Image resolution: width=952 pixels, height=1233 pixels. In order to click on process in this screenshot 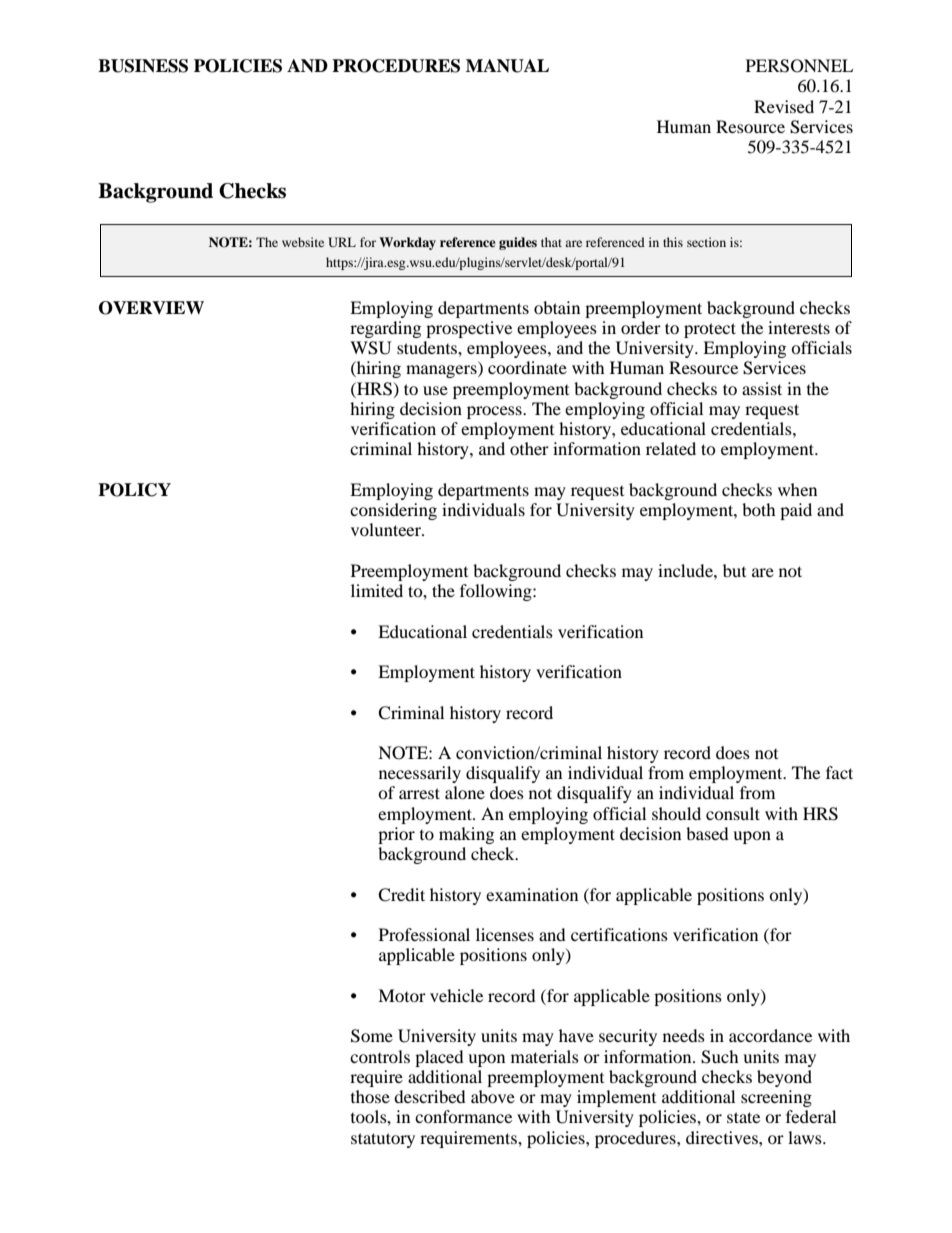, I will do `click(495, 412)`.
